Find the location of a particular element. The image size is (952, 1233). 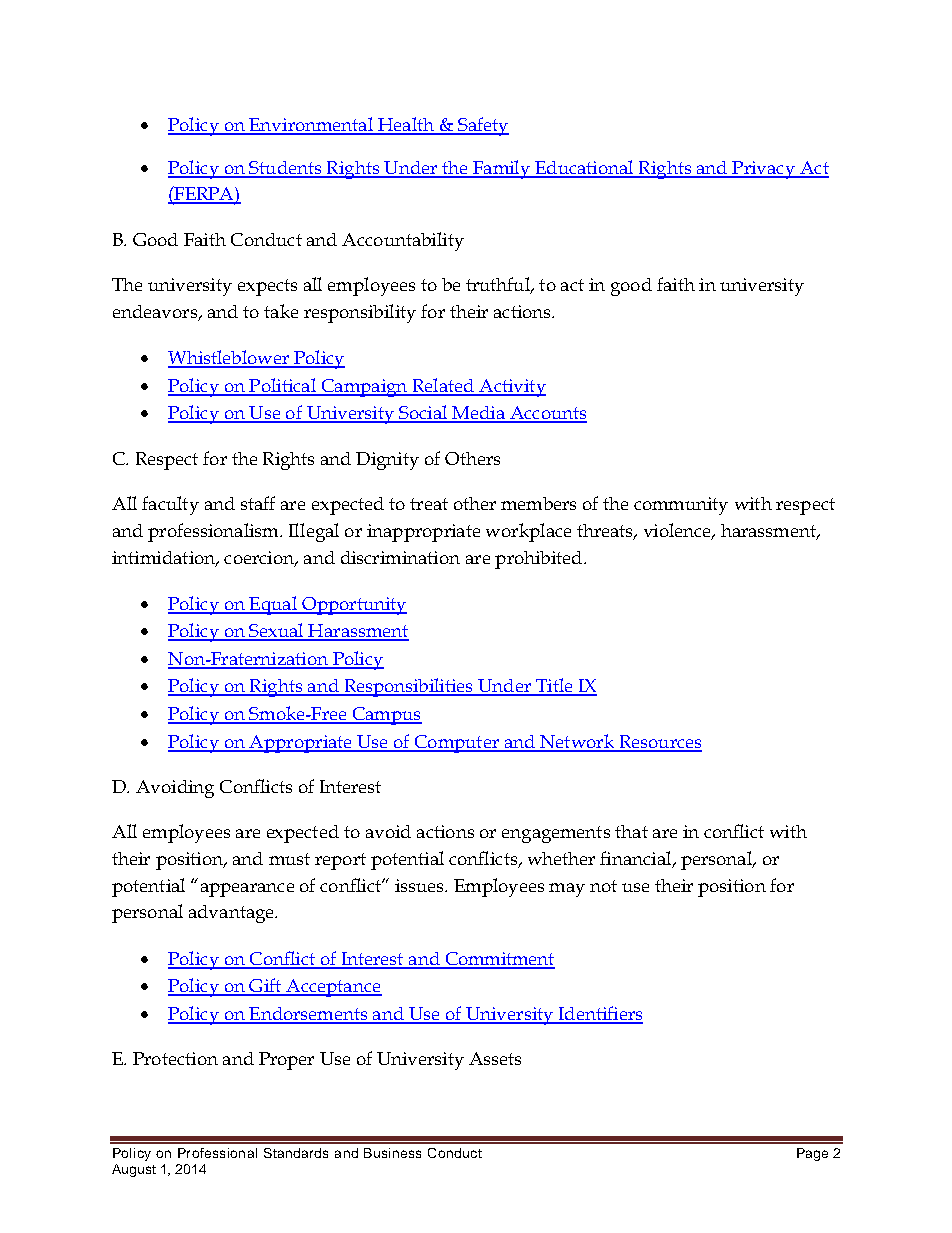

Privacy is located at coordinates (763, 170).
